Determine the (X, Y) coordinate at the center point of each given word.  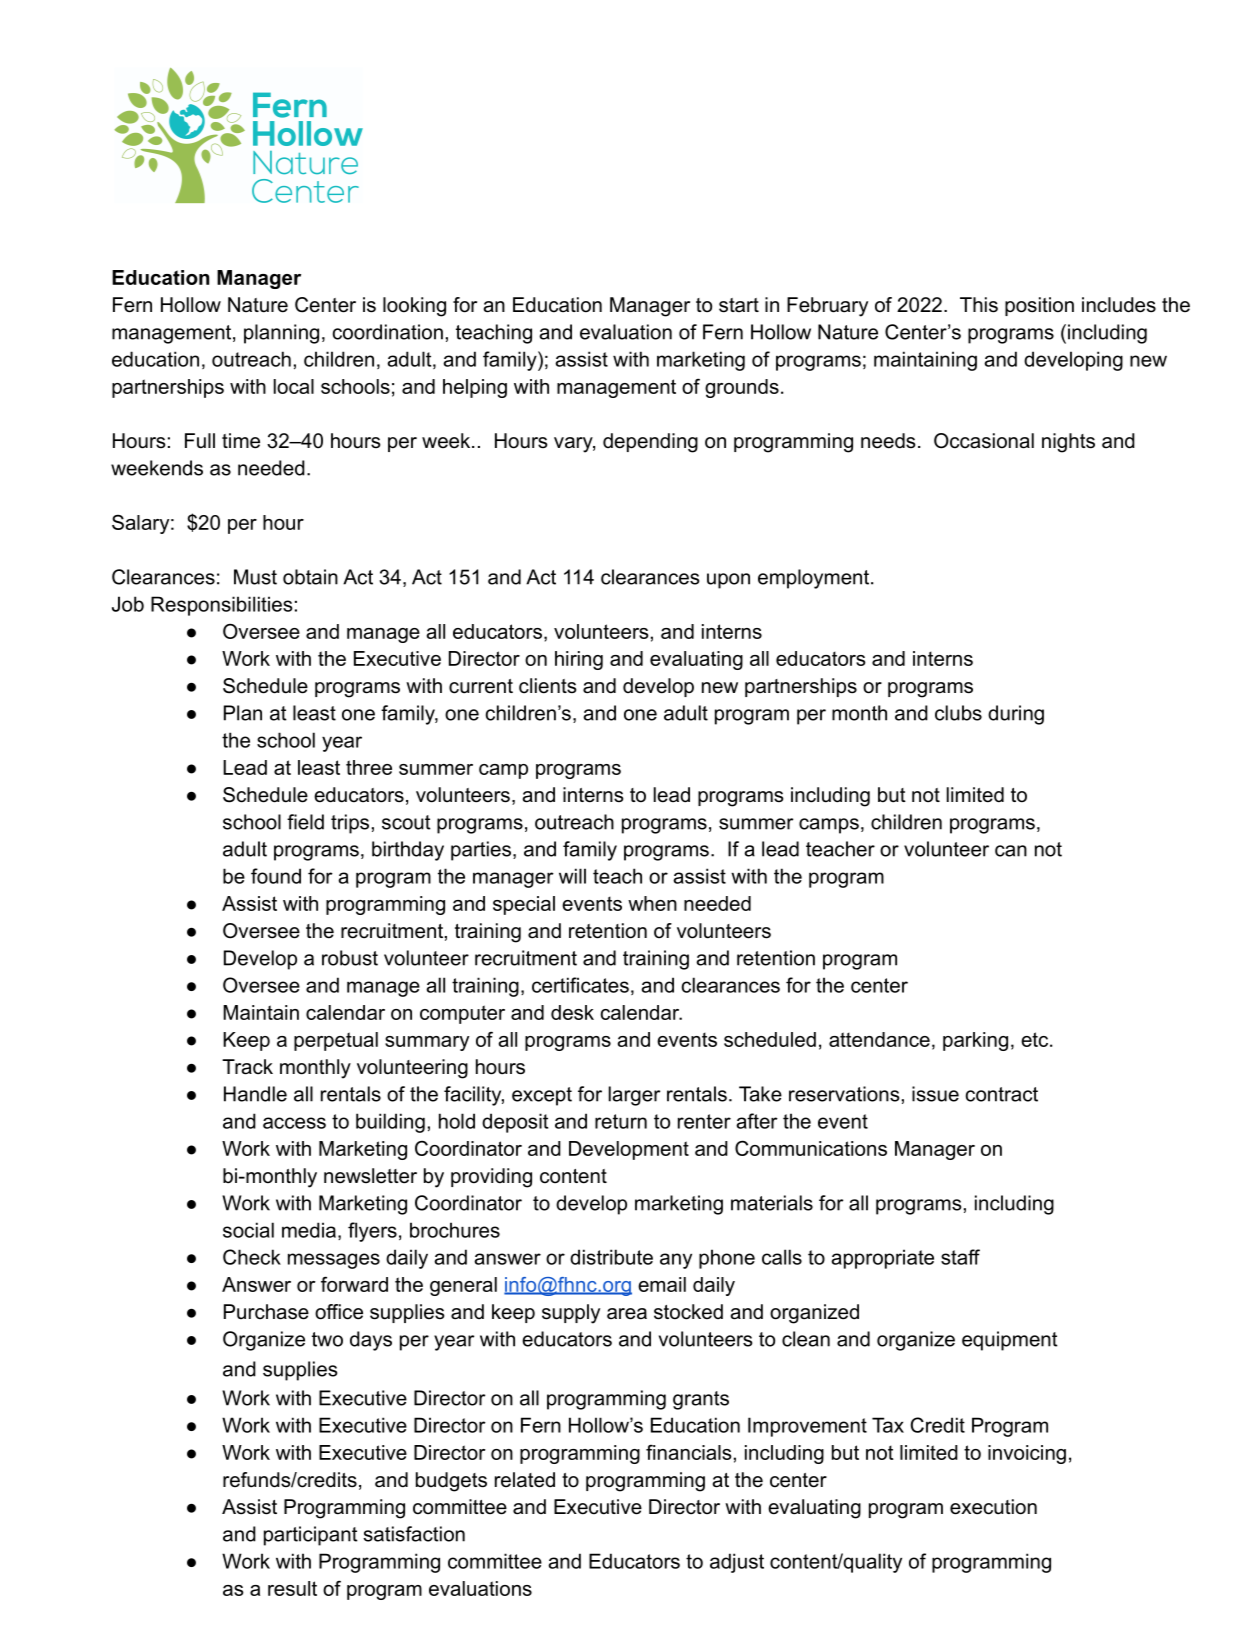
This (979, 305)
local (294, 386)
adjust (737, 1563)
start (739, 305)
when (652, 903)
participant (311, 1536)
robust (350, 958)
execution (993, 1507)
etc (1036, 1039)
